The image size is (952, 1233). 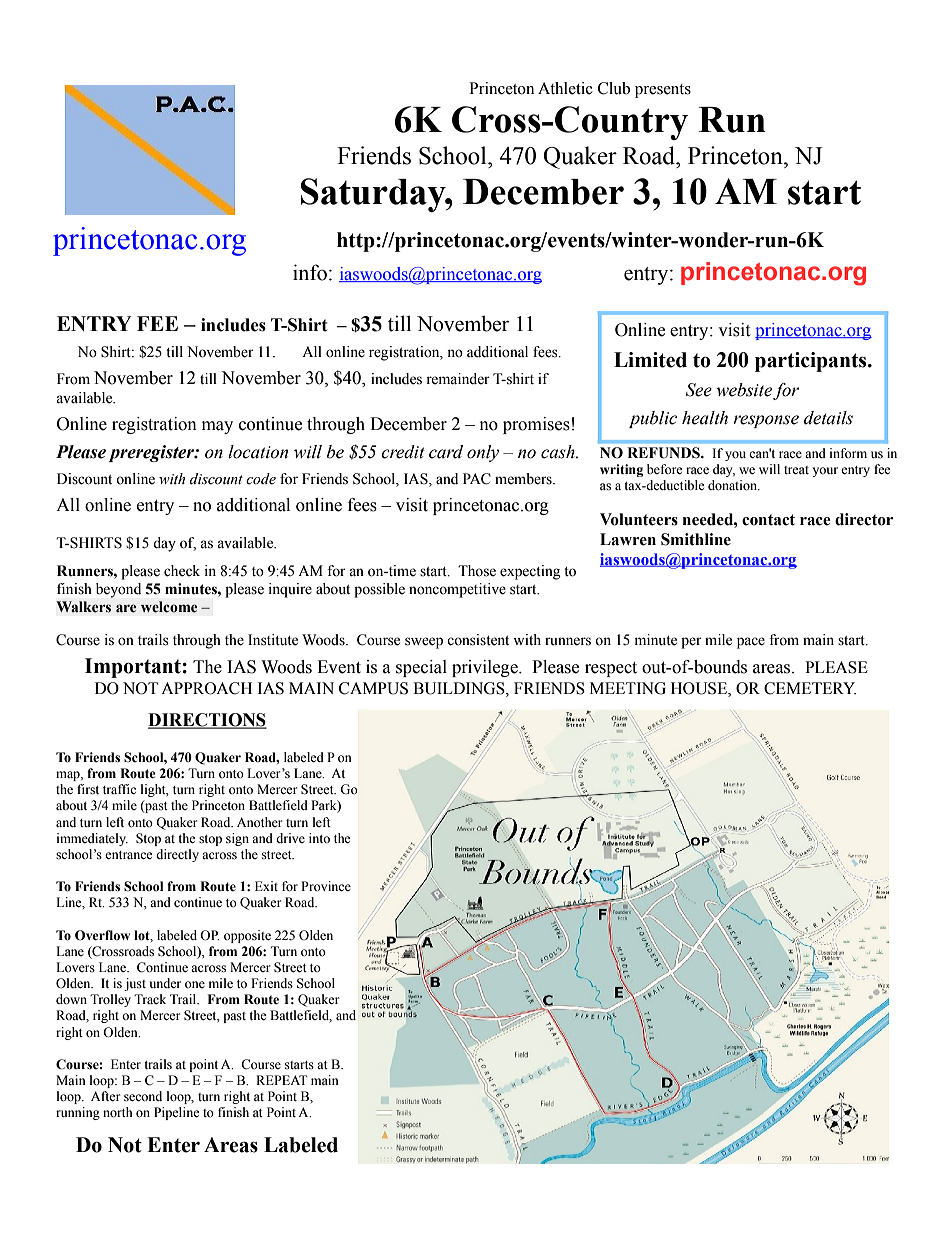 What do you see at coordinates (143, 1096) in the document?
I see `second` at bounding box center [143, 1096].
